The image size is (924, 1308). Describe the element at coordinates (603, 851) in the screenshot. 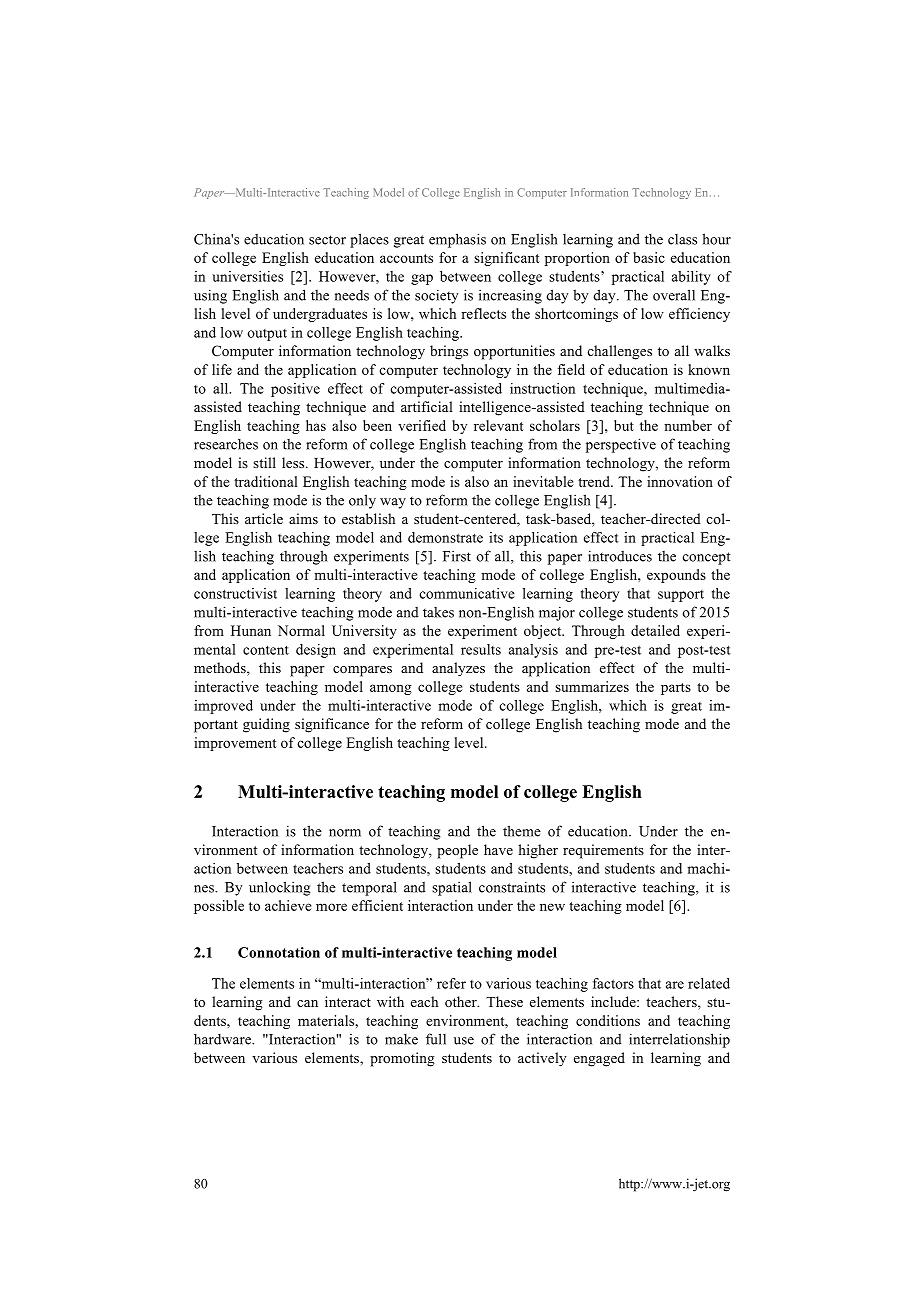

I see `requirements` at that location.
